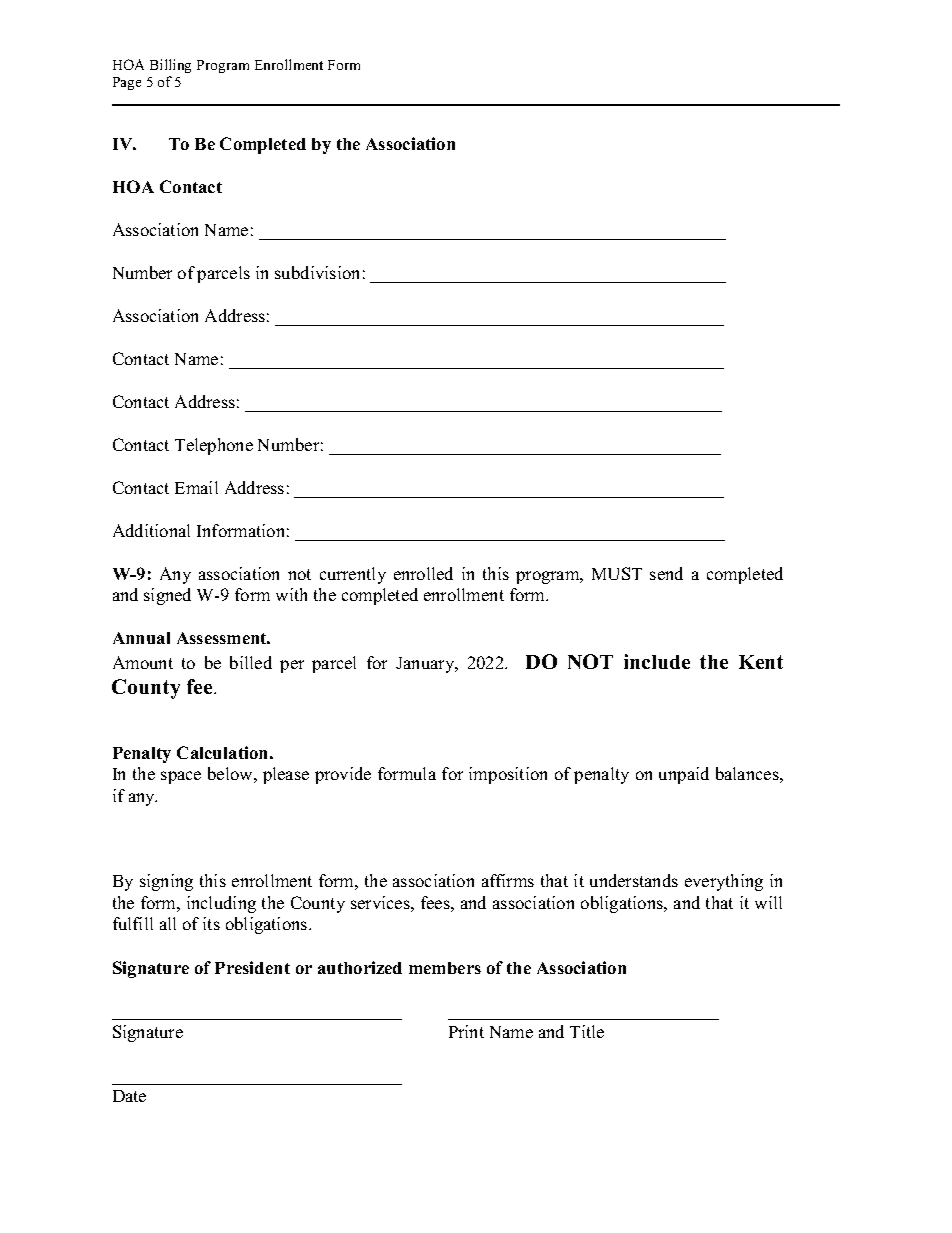 This screenshot has width=952, height=1233. Describe the element at coordinates (317, 272) in the screenshot. I see `subdivision` at that location.
